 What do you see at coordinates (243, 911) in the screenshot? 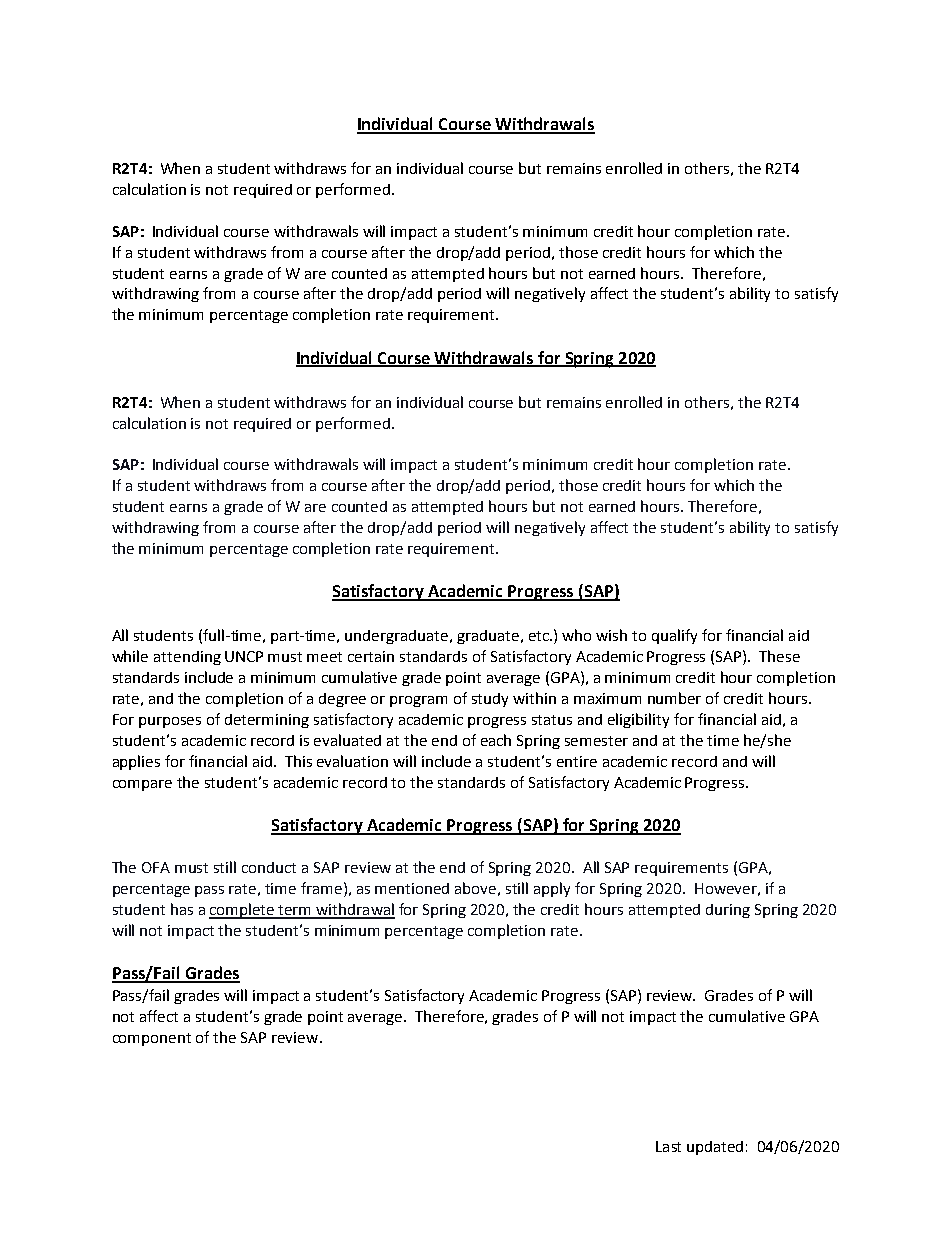
I see `complete` at bounding box center [243, 911].
